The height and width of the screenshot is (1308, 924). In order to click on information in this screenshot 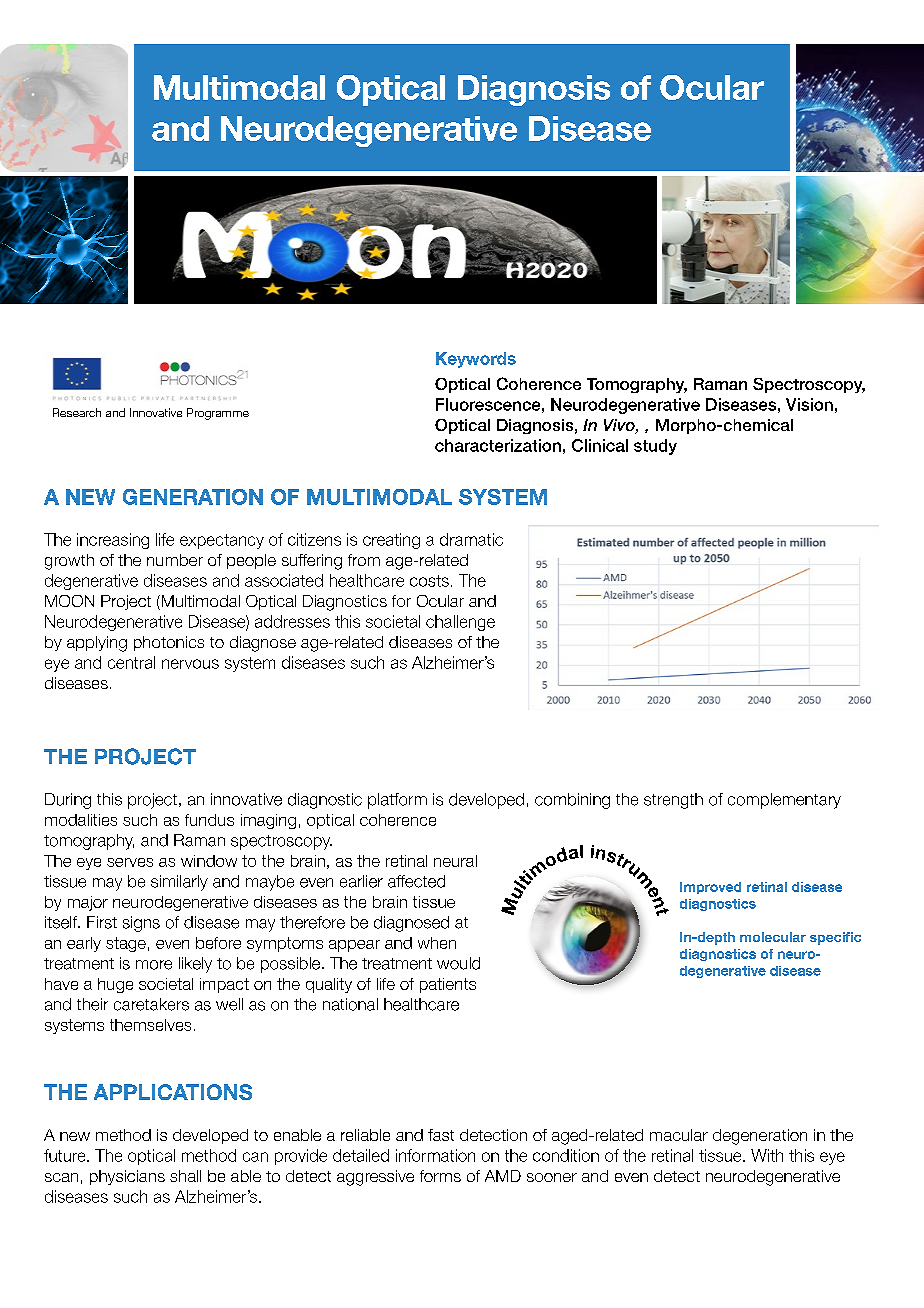, I will do `click(435, 1155)`.
